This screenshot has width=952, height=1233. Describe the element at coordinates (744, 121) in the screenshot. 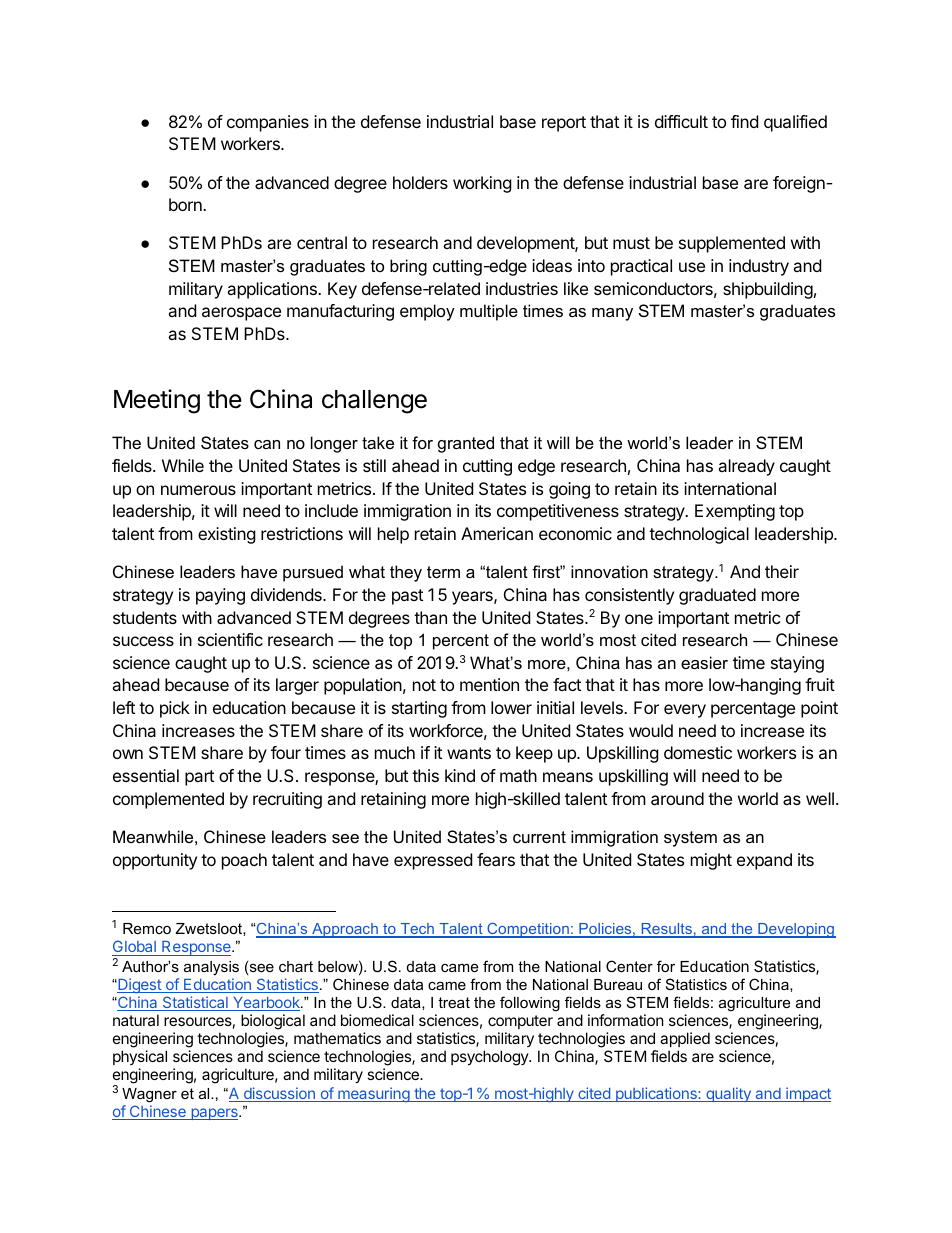

I see `find` at that location.
